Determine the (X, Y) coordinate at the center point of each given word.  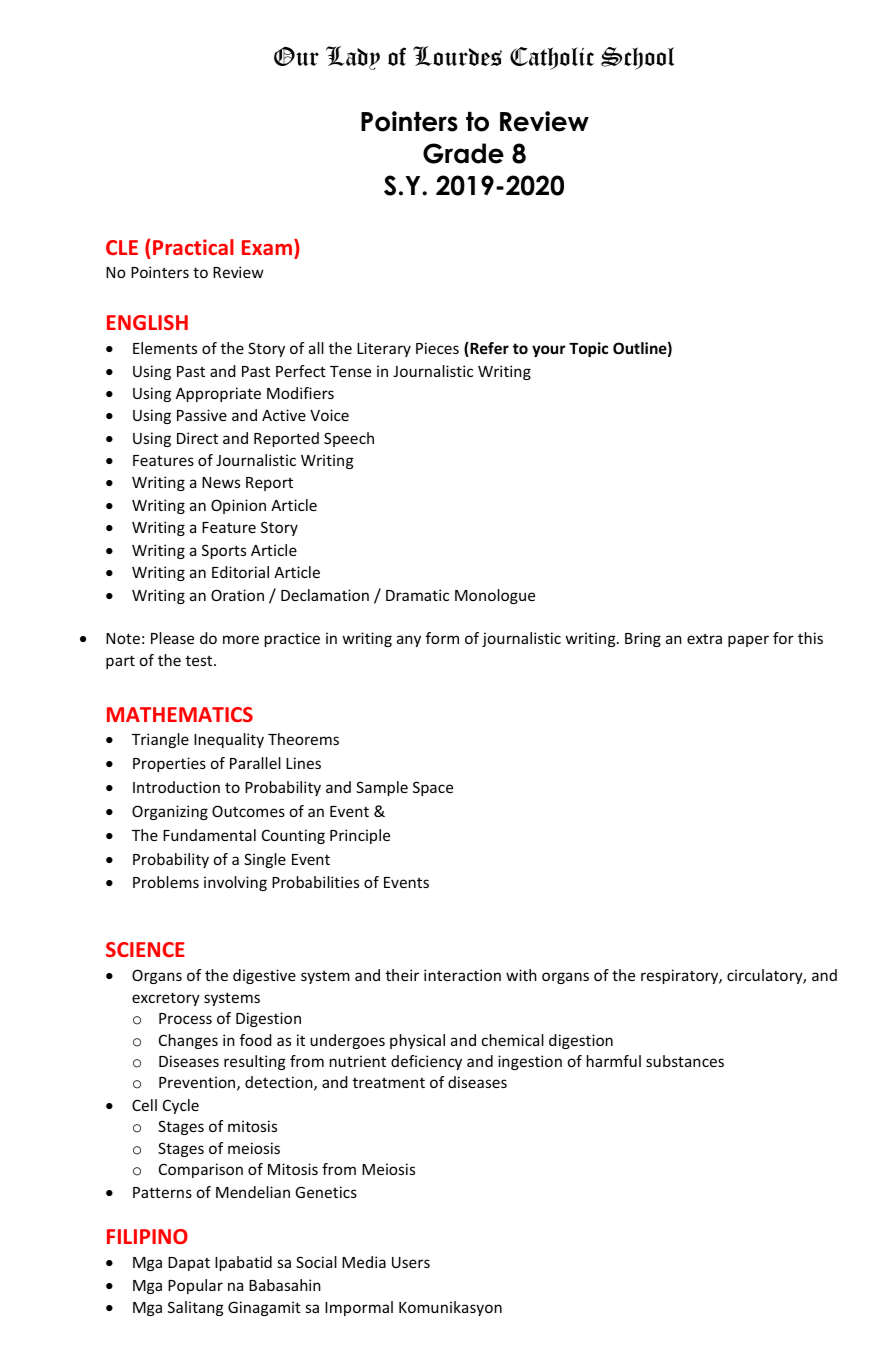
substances (685, 1061)
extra (704, 639)
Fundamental (209, 835)
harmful (614, 1061)
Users (411, 1262)
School (637, 58)
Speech (349, 439)
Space (433, 788)
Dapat (189, 1264)
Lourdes (457, 56)
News (221, 482)
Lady (353, 58)
